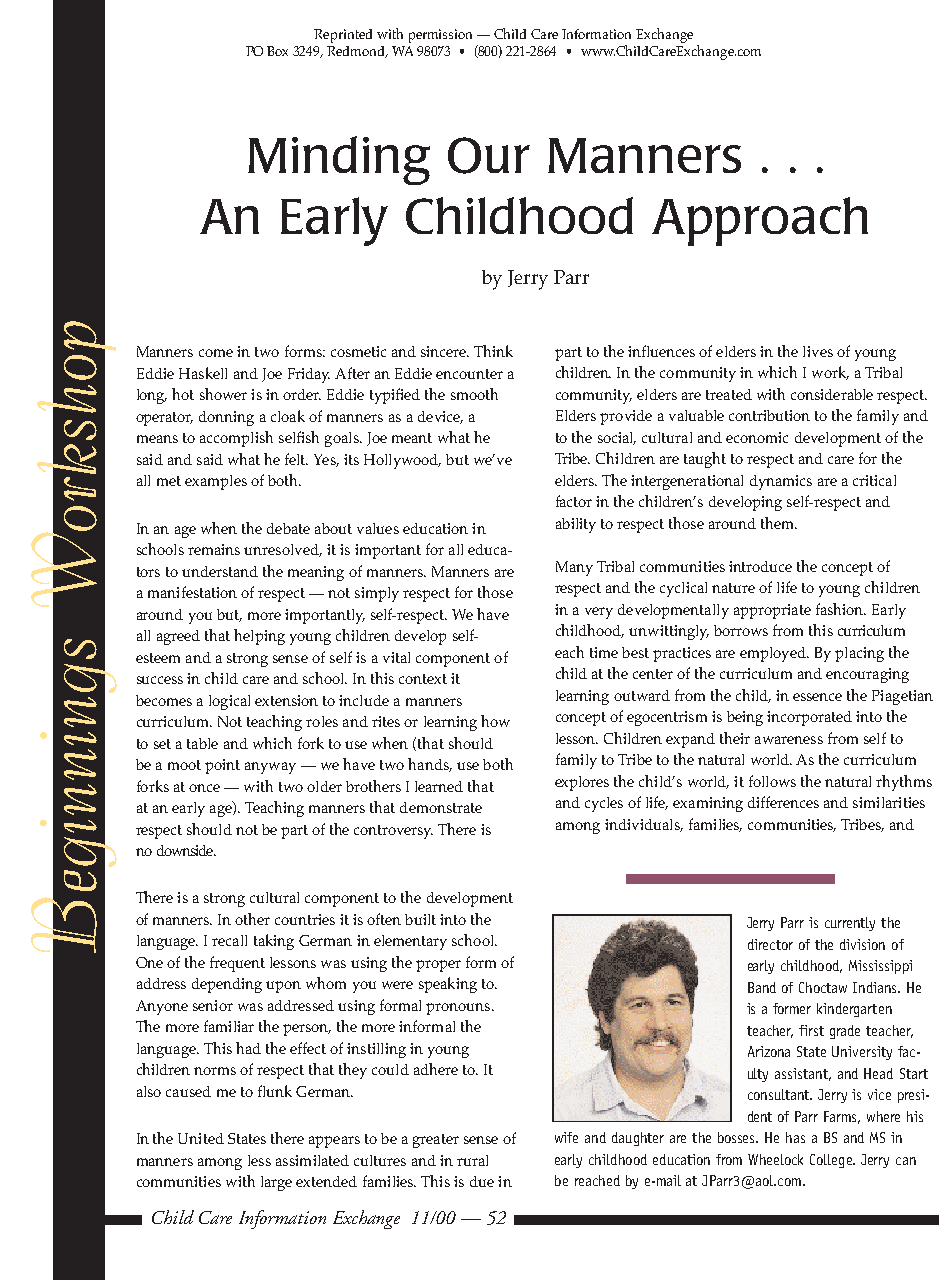 The height and width of the page is (1280, 952). What do you see at coordinates (201, 1138) in the page?
I see `United` at bounding box center [201, 1138].
